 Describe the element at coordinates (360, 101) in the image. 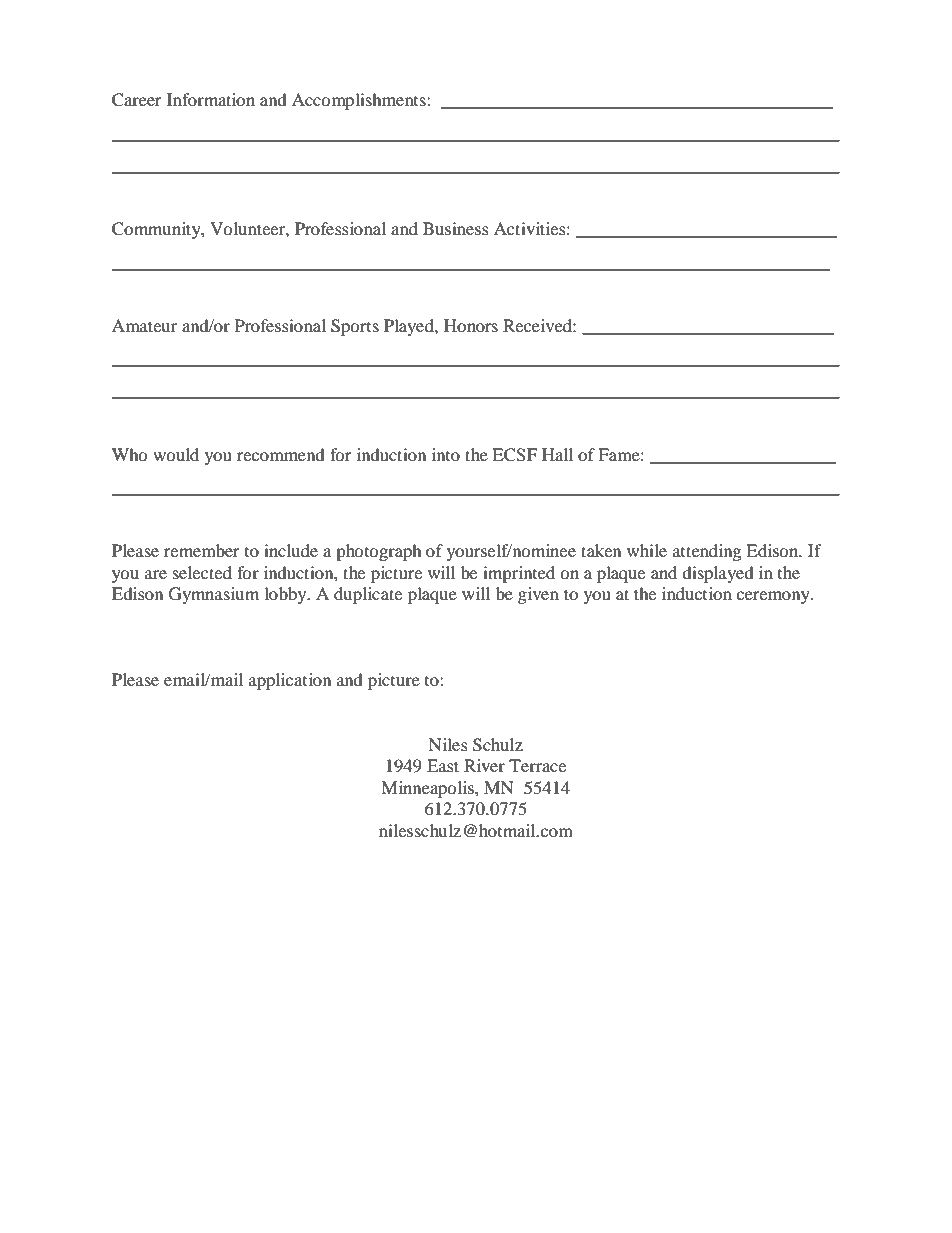

I see `Accomplishments` at that location.
